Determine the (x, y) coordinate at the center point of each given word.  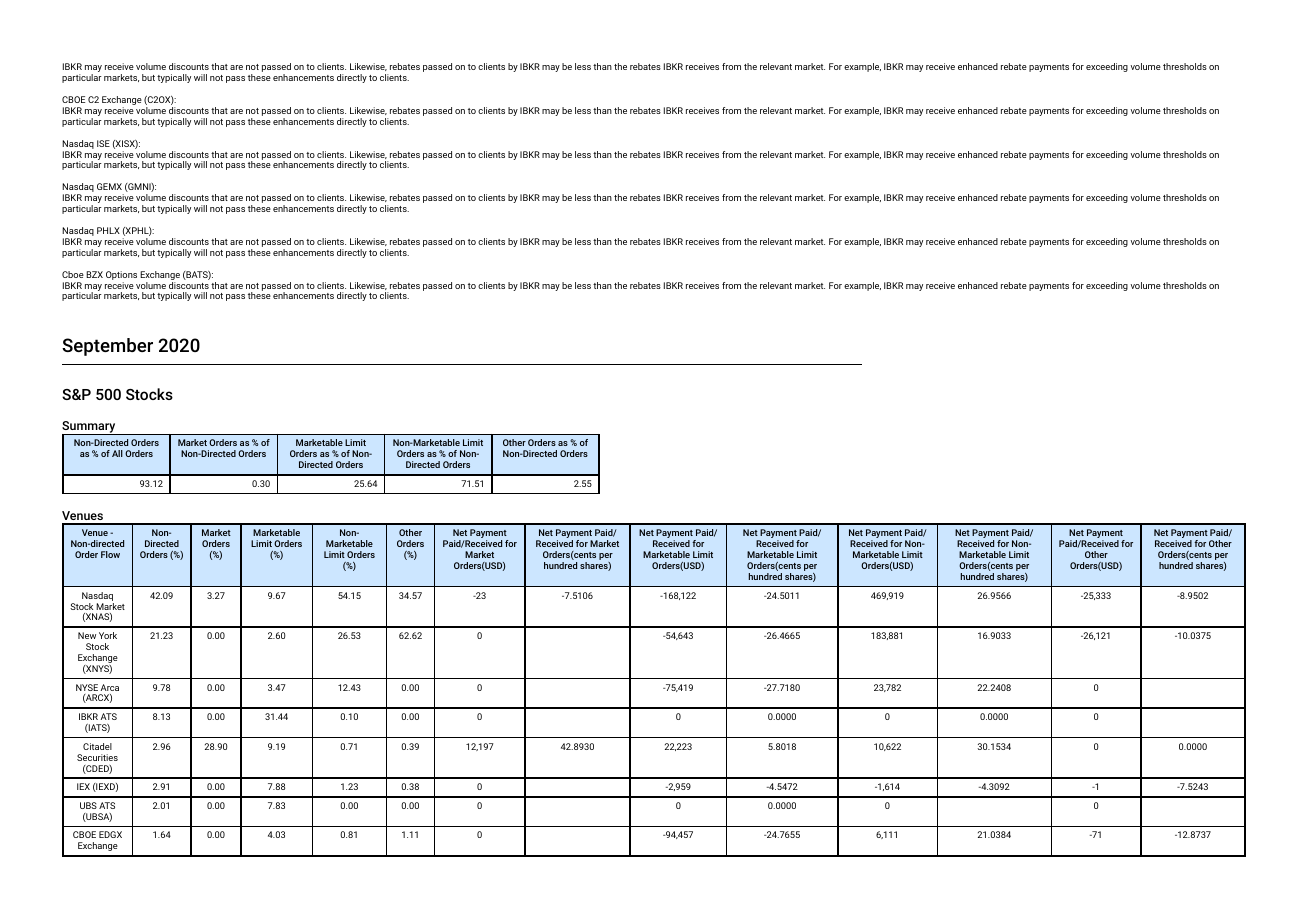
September (107, 347)
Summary (90, 428)
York (108, 635)
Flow (110, 554)
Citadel (97, 746)
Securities (97, 757)
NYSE (87, 687)
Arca (110, 687)
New (87, 635)
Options (121, 275)
